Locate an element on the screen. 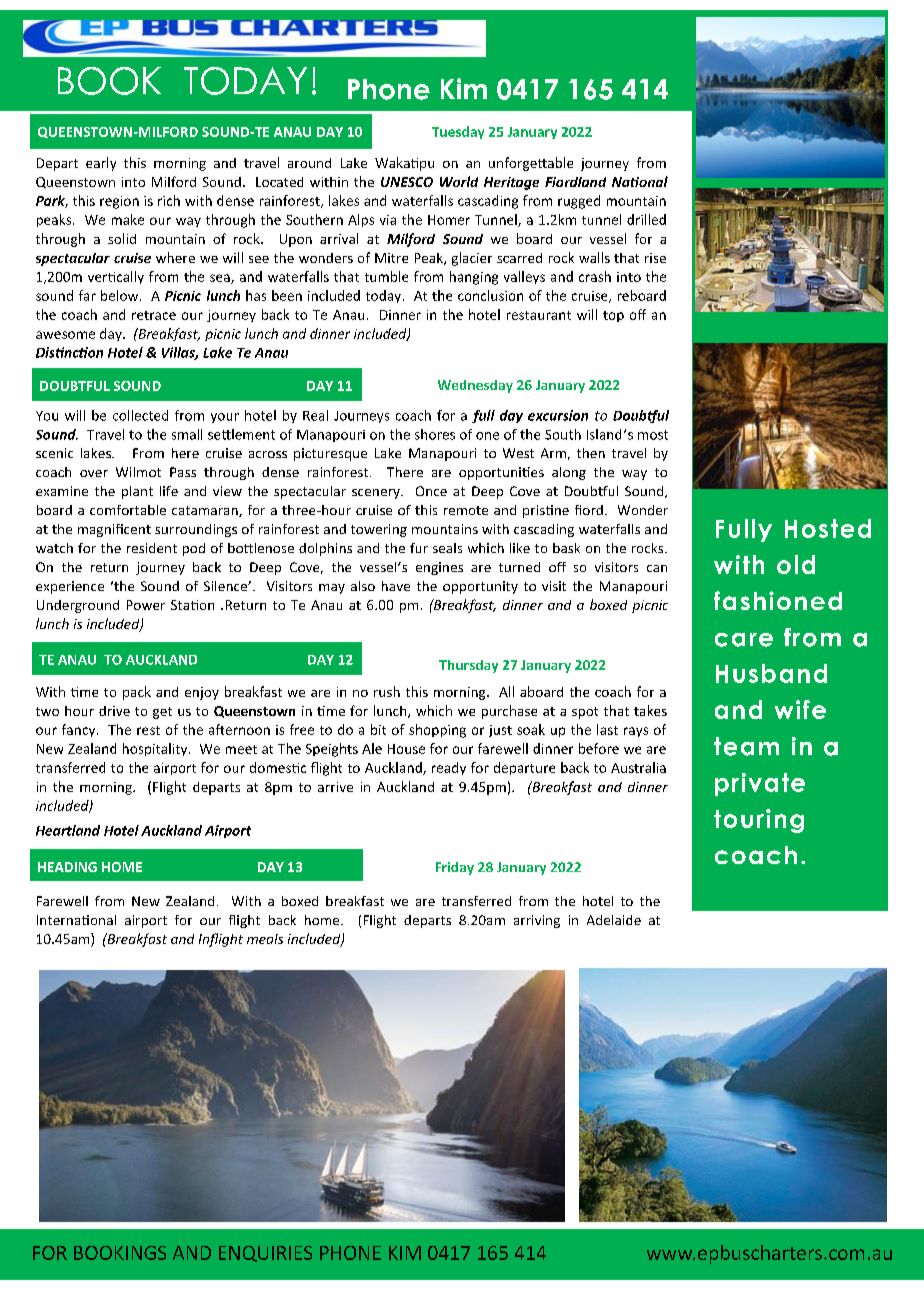 The image size is (924, 1308). Husband is located at coordinates (771, 673).
